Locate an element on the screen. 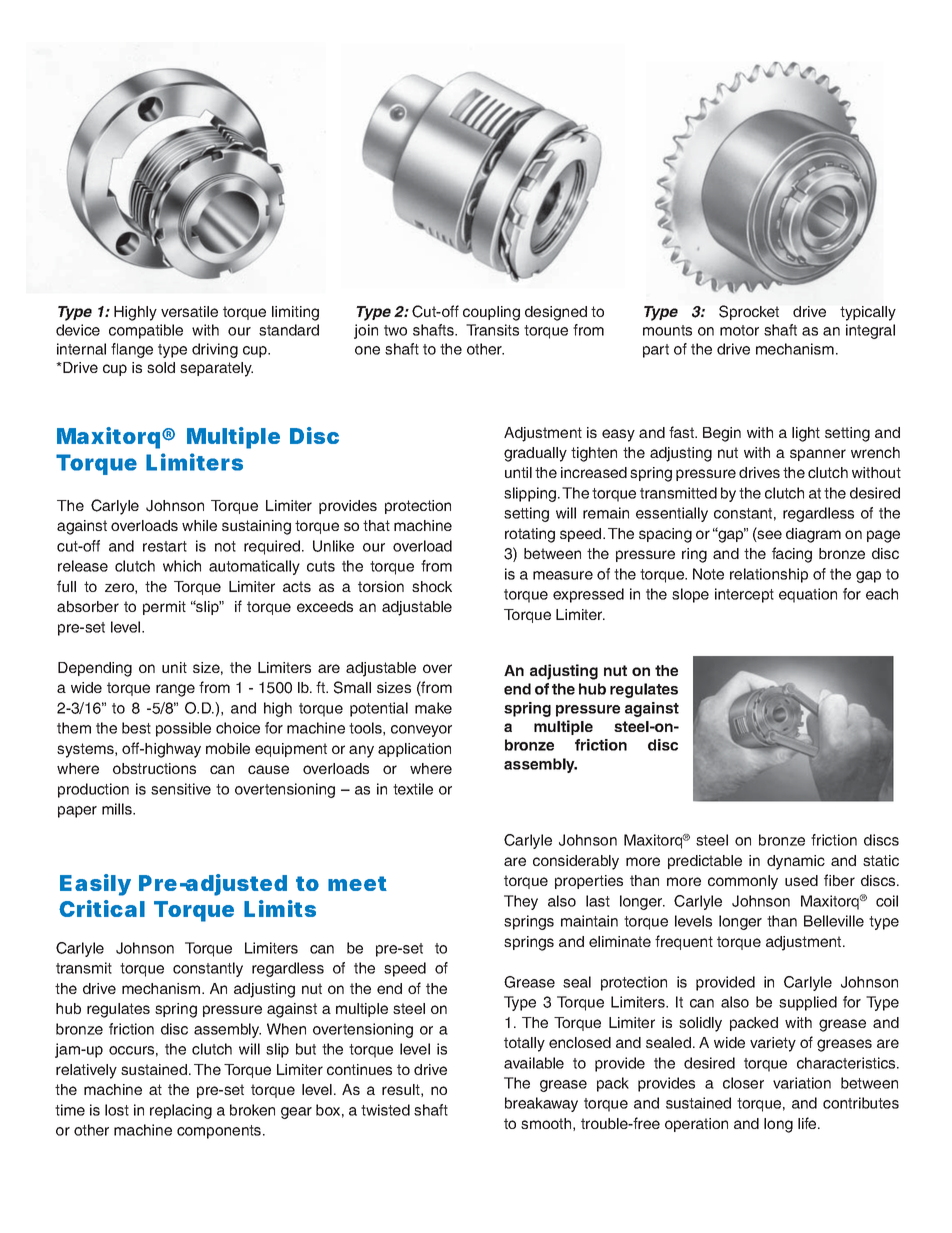  breakaway is located at coordinates (541, 1104).
